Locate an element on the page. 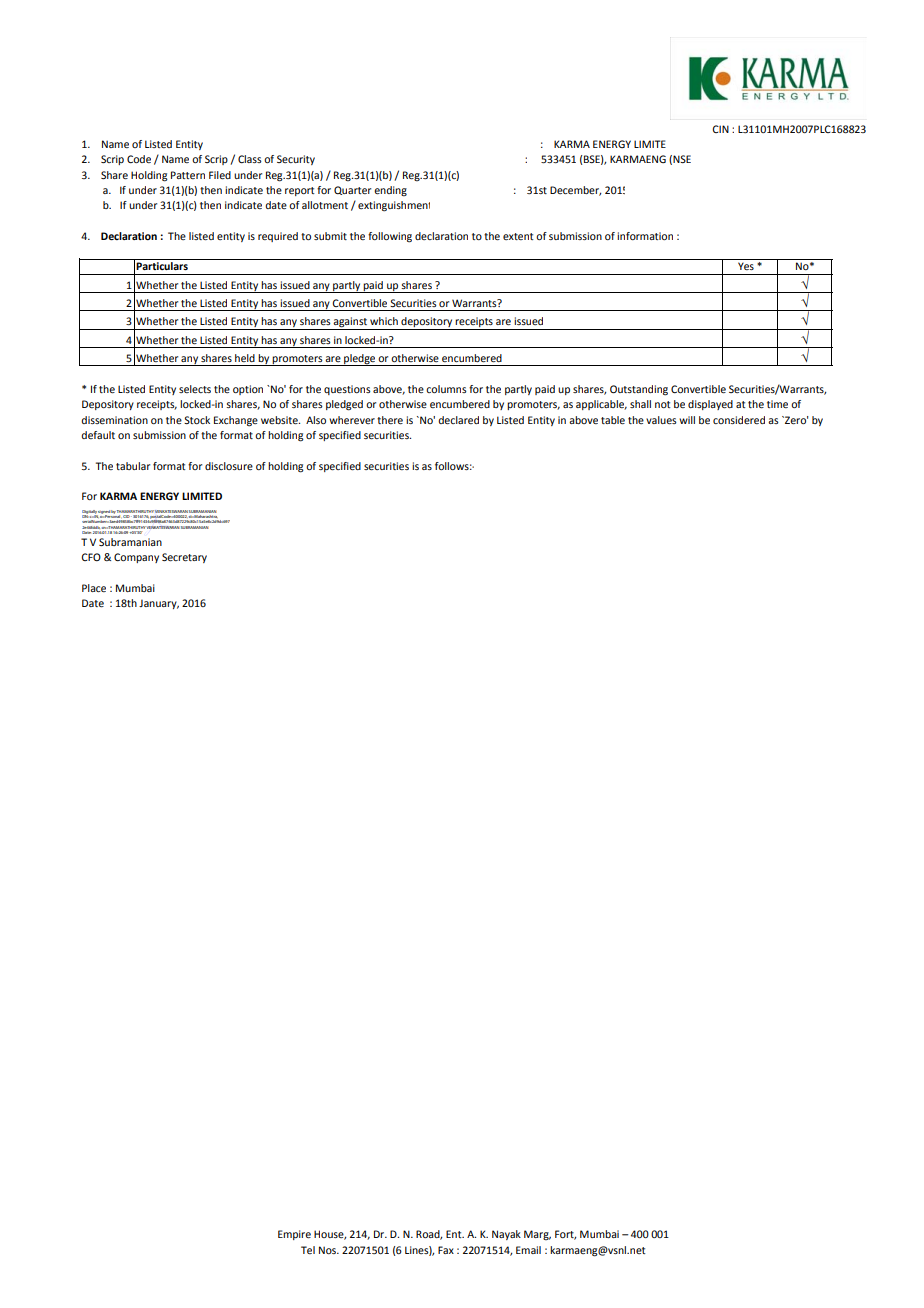  Fax is located at coordinates (446, 1250).
